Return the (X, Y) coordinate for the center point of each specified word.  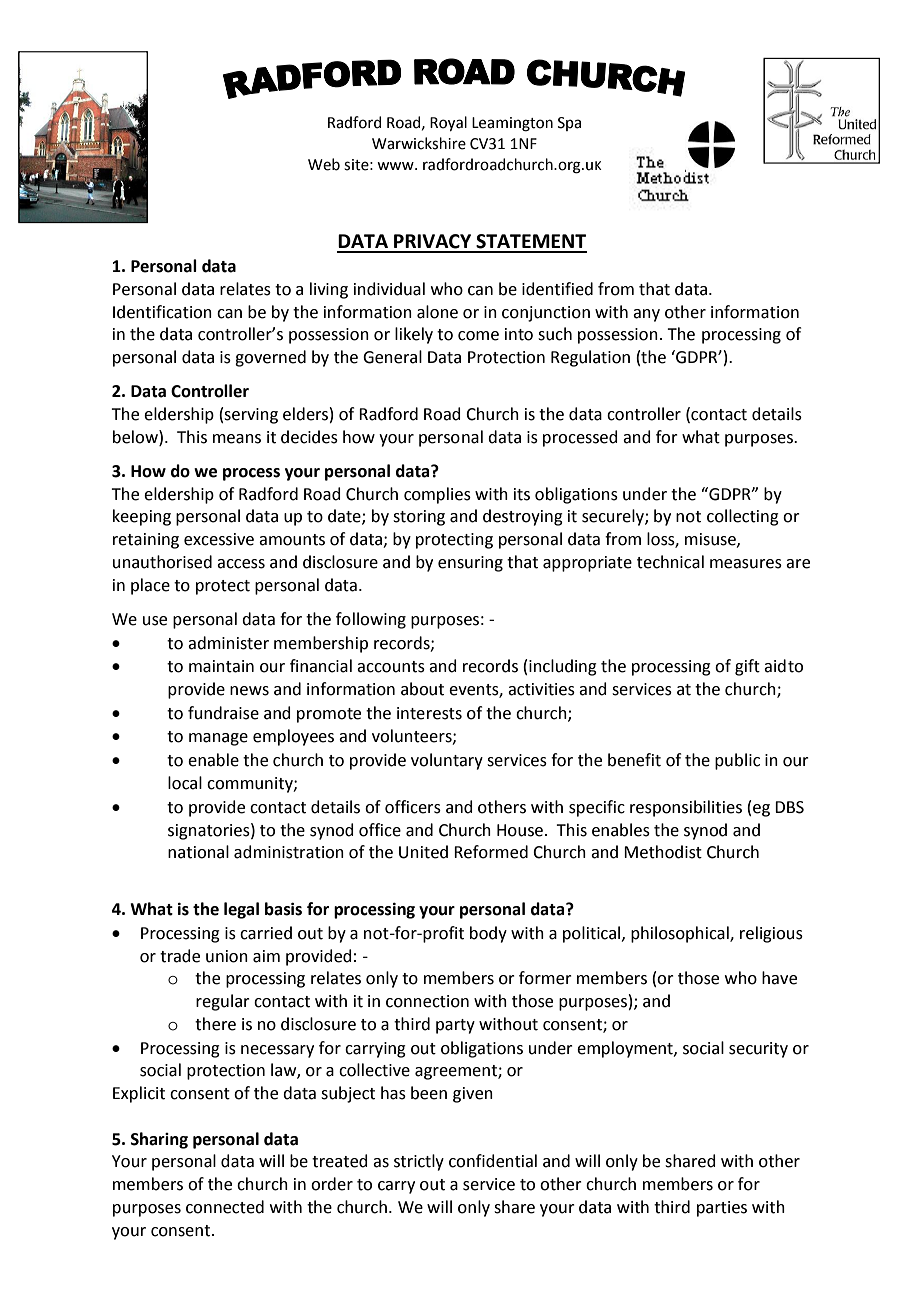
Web (324, 164)
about (422, 689)
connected (225, 1207)
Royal (448, 123)
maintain (221, 666)
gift (747, 667)
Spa (569, 124)
